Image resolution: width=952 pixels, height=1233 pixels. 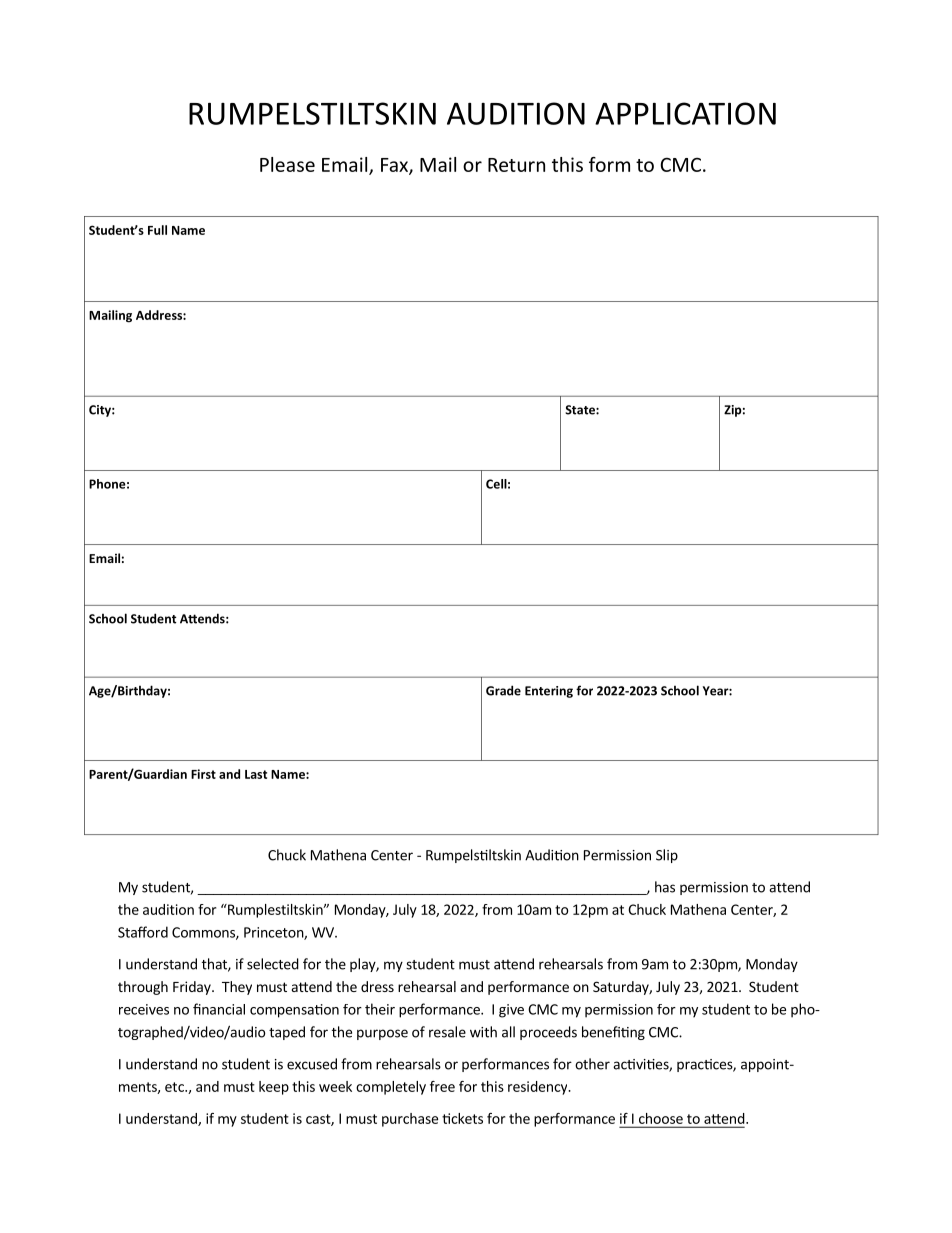 I want to click on Full, so click(x=157, y=230).
